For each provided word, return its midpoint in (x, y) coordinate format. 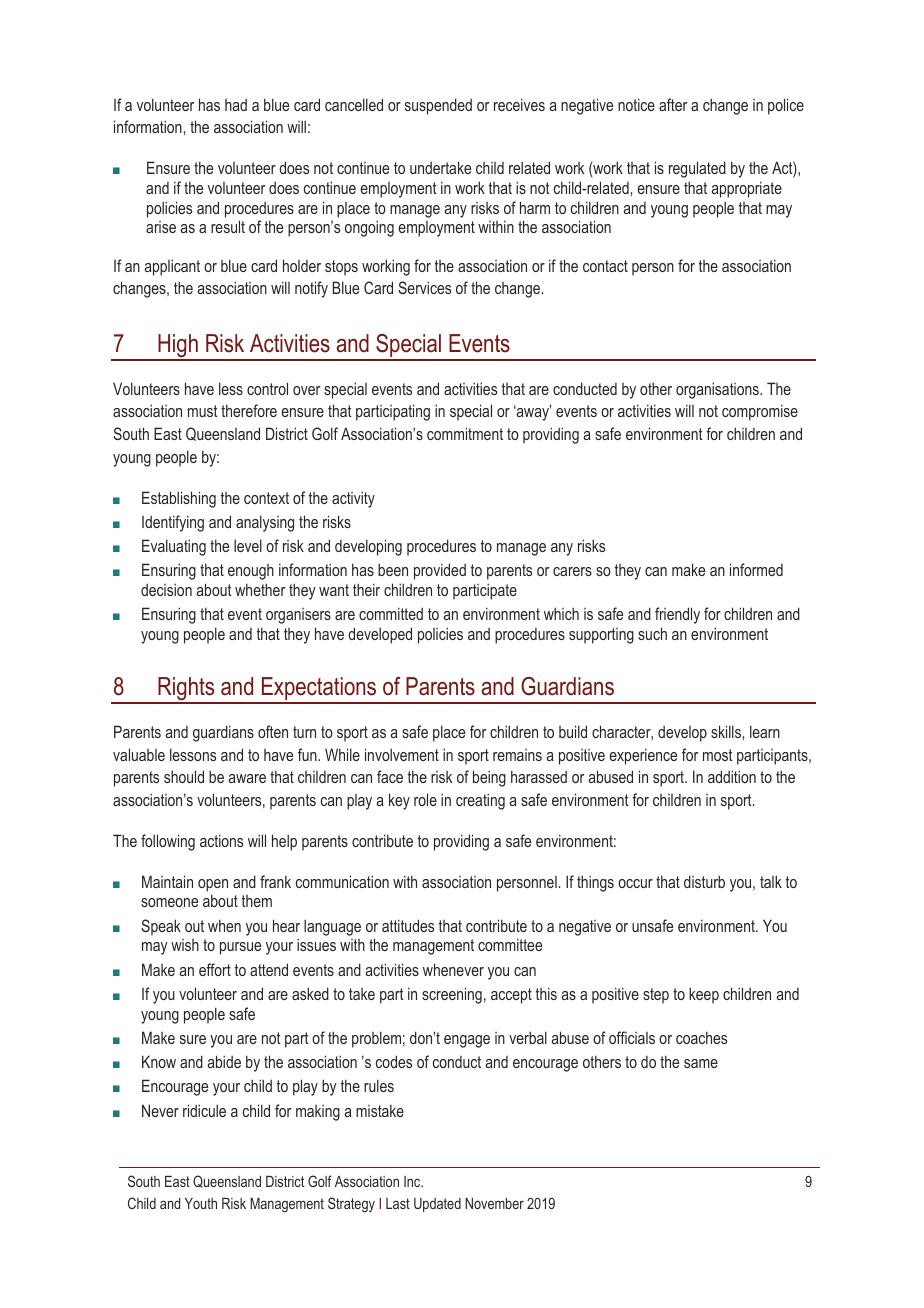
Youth (201, 1203)
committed (391, 613)
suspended (438, 106)
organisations (718, 390)
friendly (677, 615)
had (236, 105)
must (203, 411)
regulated (697, 169)
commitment (465, 433)
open (213, 885)
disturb (704, 881)
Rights (186, 690)
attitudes (408, 925)
